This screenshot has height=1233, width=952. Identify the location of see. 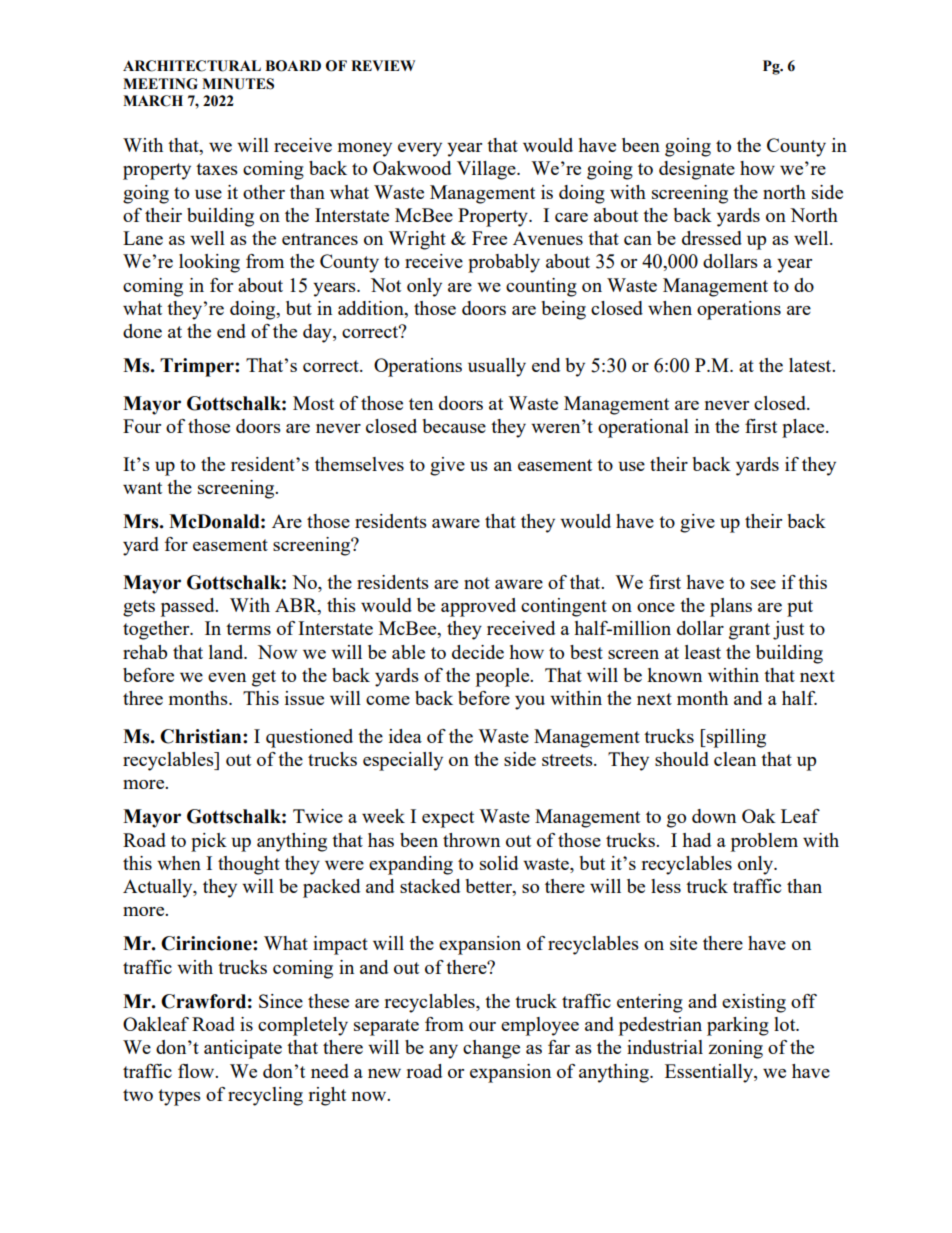
(763, 584).
